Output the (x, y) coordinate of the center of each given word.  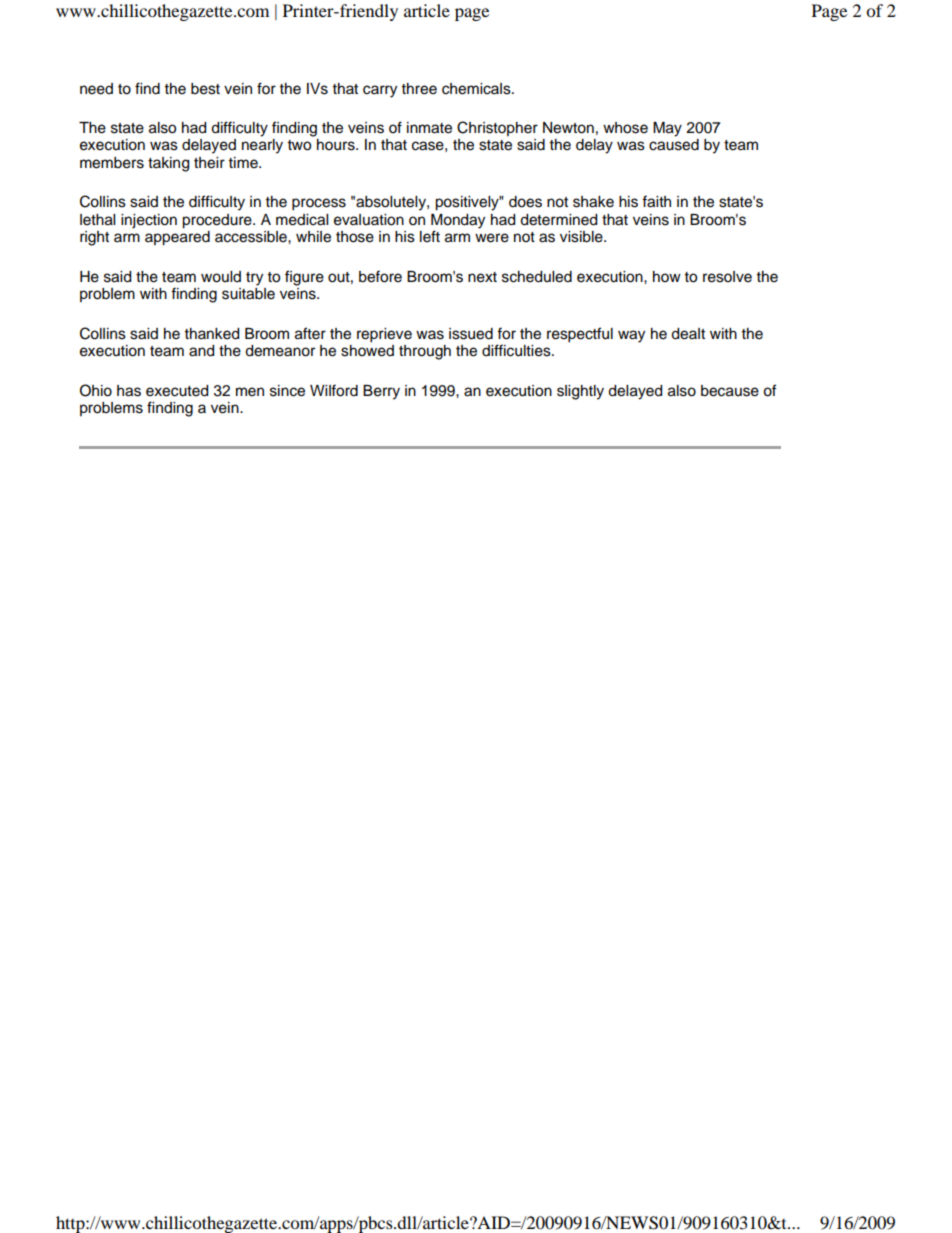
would (221, 277)
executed (177, 391)
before (380, 276)
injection (149, 221)
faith (656, 201)
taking (168, 164)
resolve (727, 277)
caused (674, 145)
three (419, 89)
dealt (688, 334)
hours (337, 145)
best (205, 89)
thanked (212, 334)
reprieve (384, 335)
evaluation (369, 220)
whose (625, 128)
